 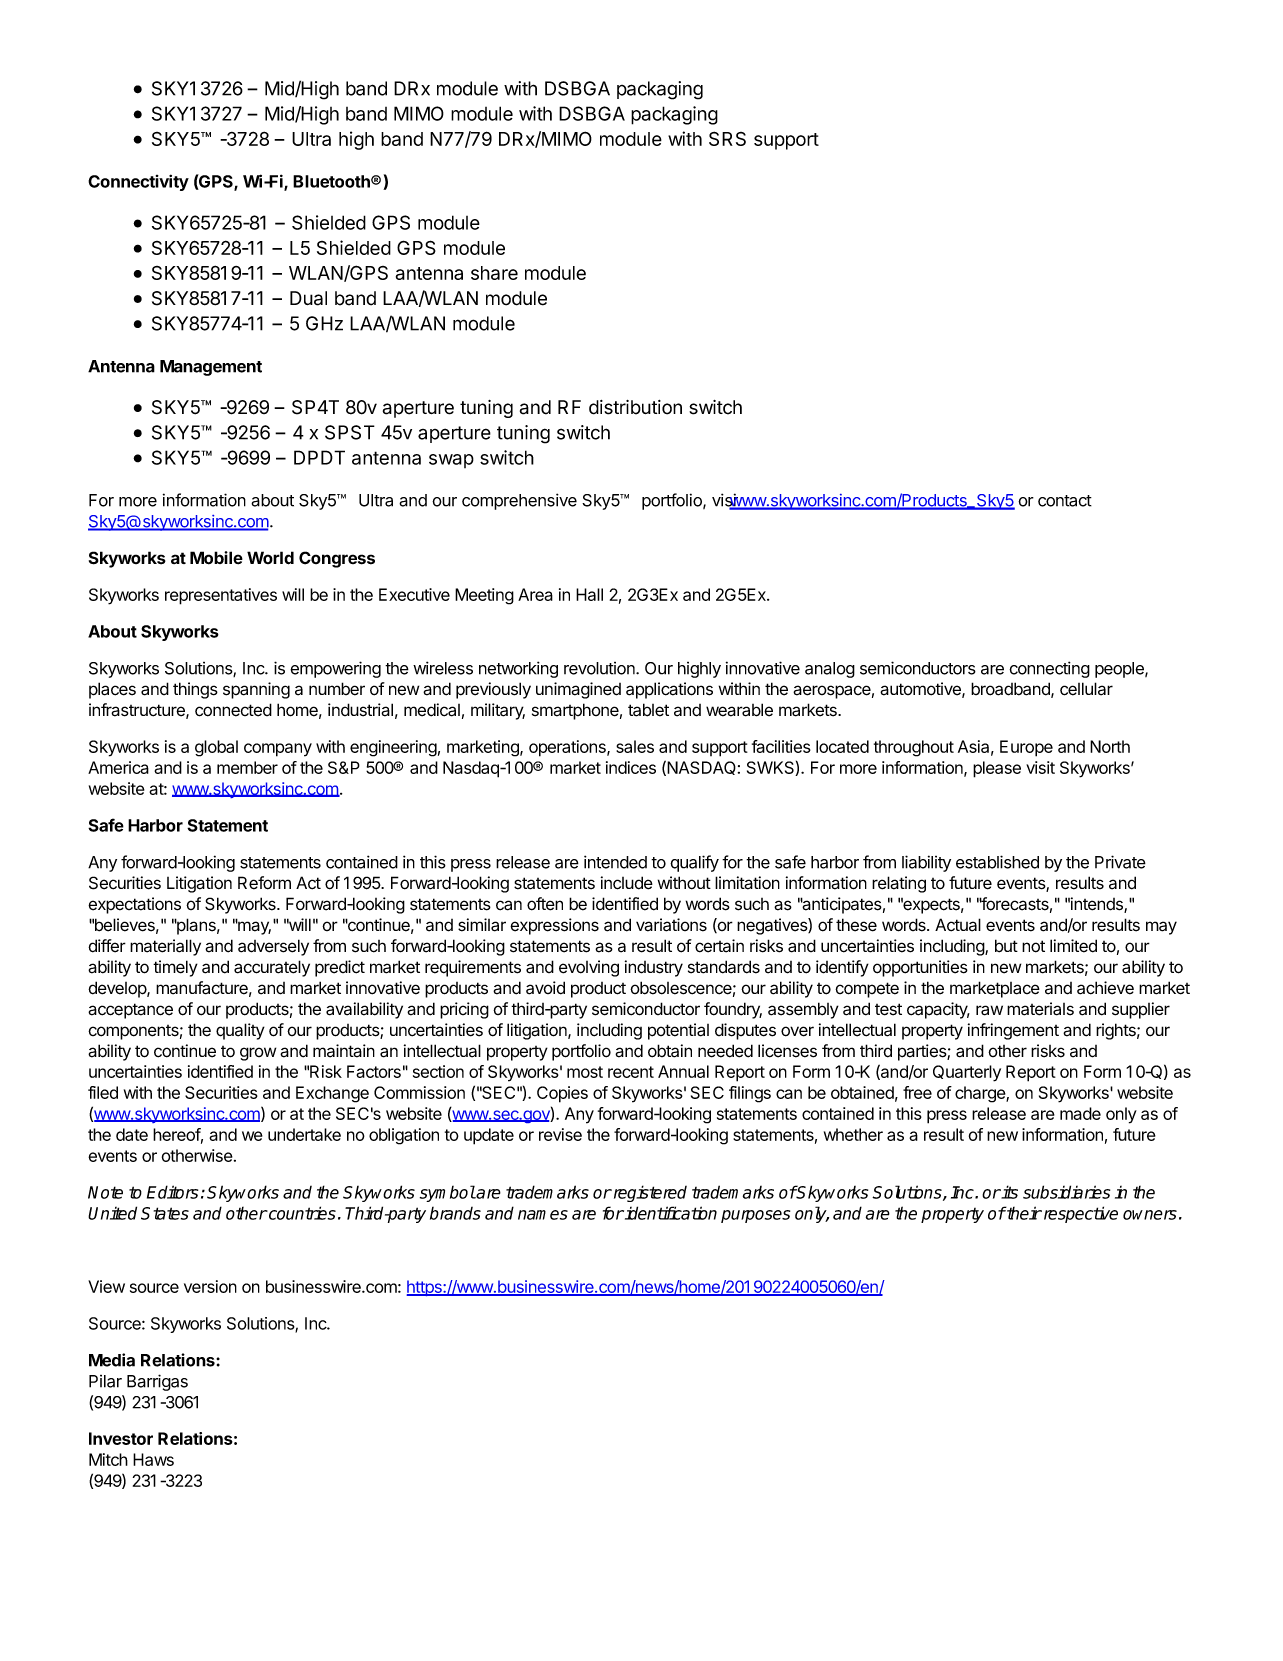 What do you see at coordinates (519, 501) in the page?
I see `comprehensive` at bounding box center [519, 501].
